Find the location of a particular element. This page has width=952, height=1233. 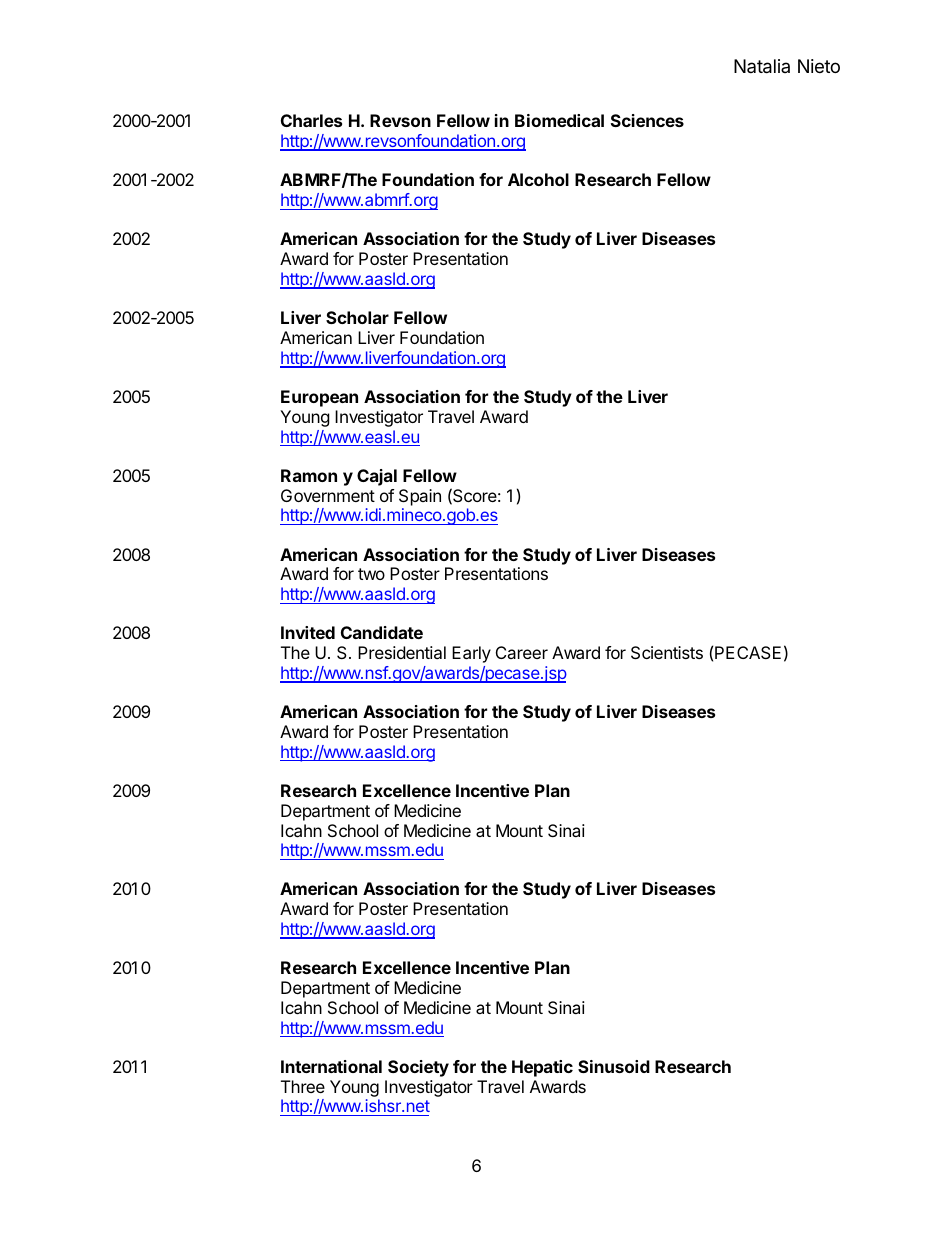

Scientists is located at coordinates (667, 652).
